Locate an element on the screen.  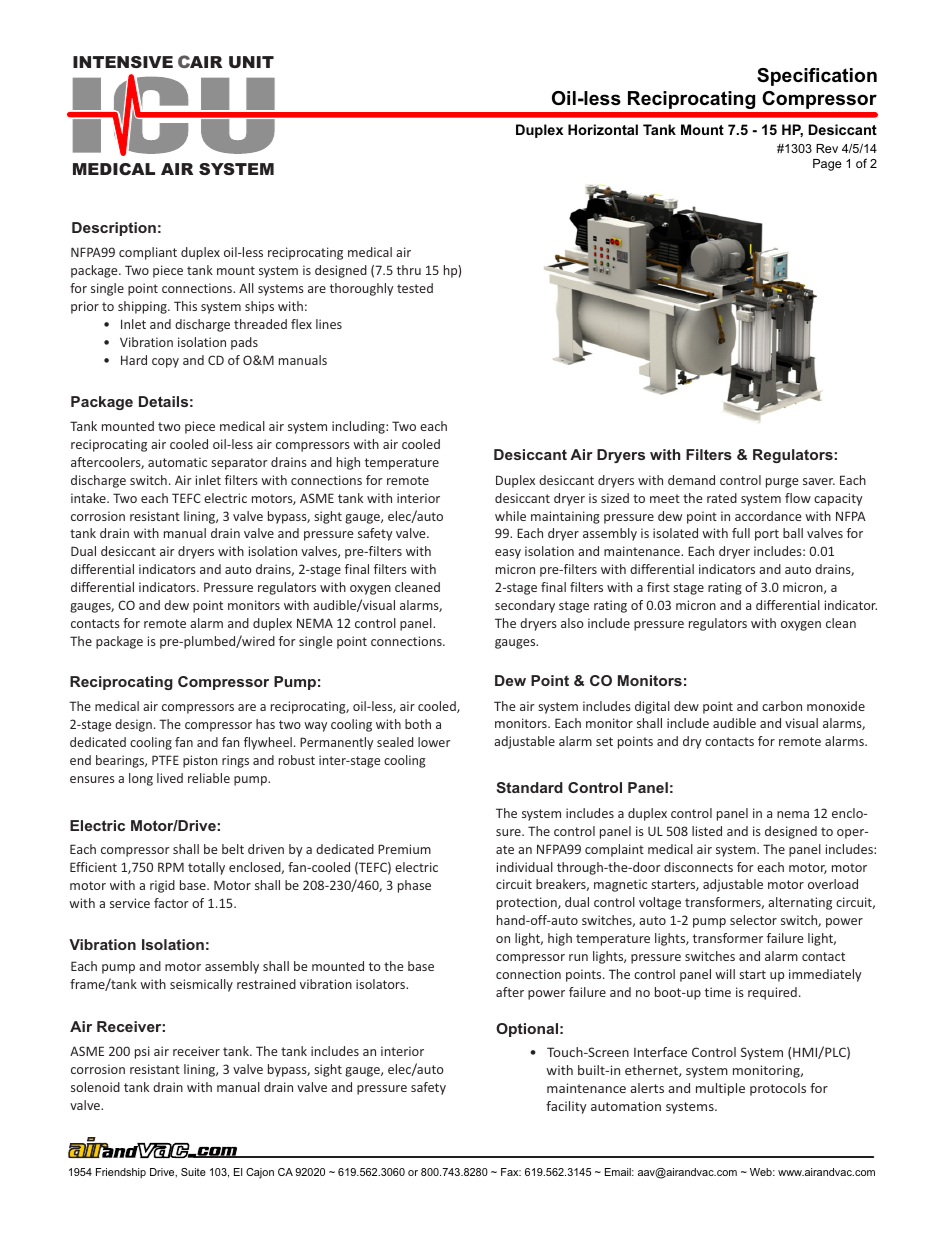
Horizontal is located at coordinates (603, 129).
